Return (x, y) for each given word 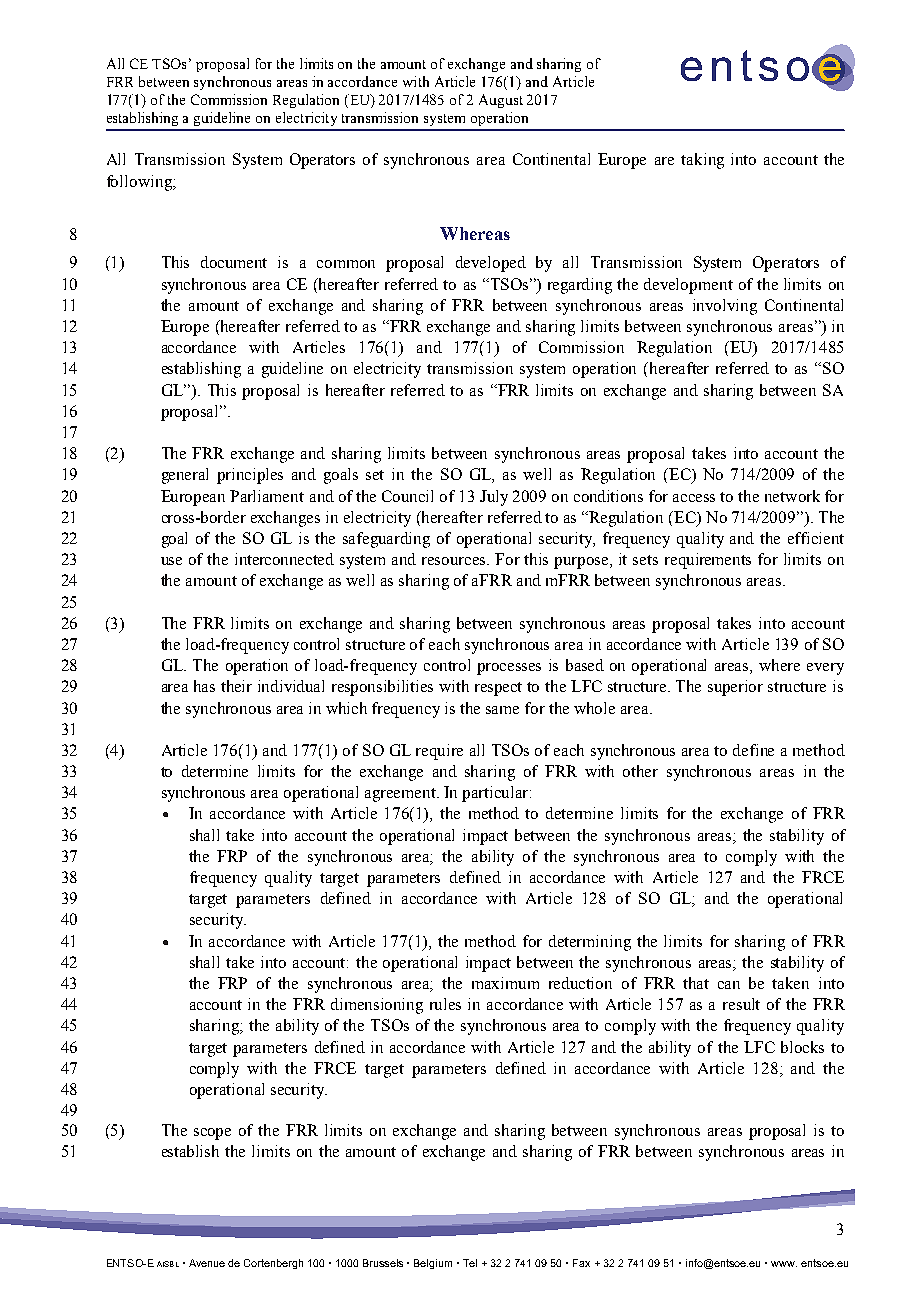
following (140, 183)
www (784, 1264)
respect (498, 689)
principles (250, 476)
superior (735, 688)
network (792, 496)
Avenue (207, 1263)
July (494, 498)
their (236, 686)
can (729, 985)
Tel (470, 1263)
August (501, 101)
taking (702, 161)
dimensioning (377, 1006)
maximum (505, 983)
